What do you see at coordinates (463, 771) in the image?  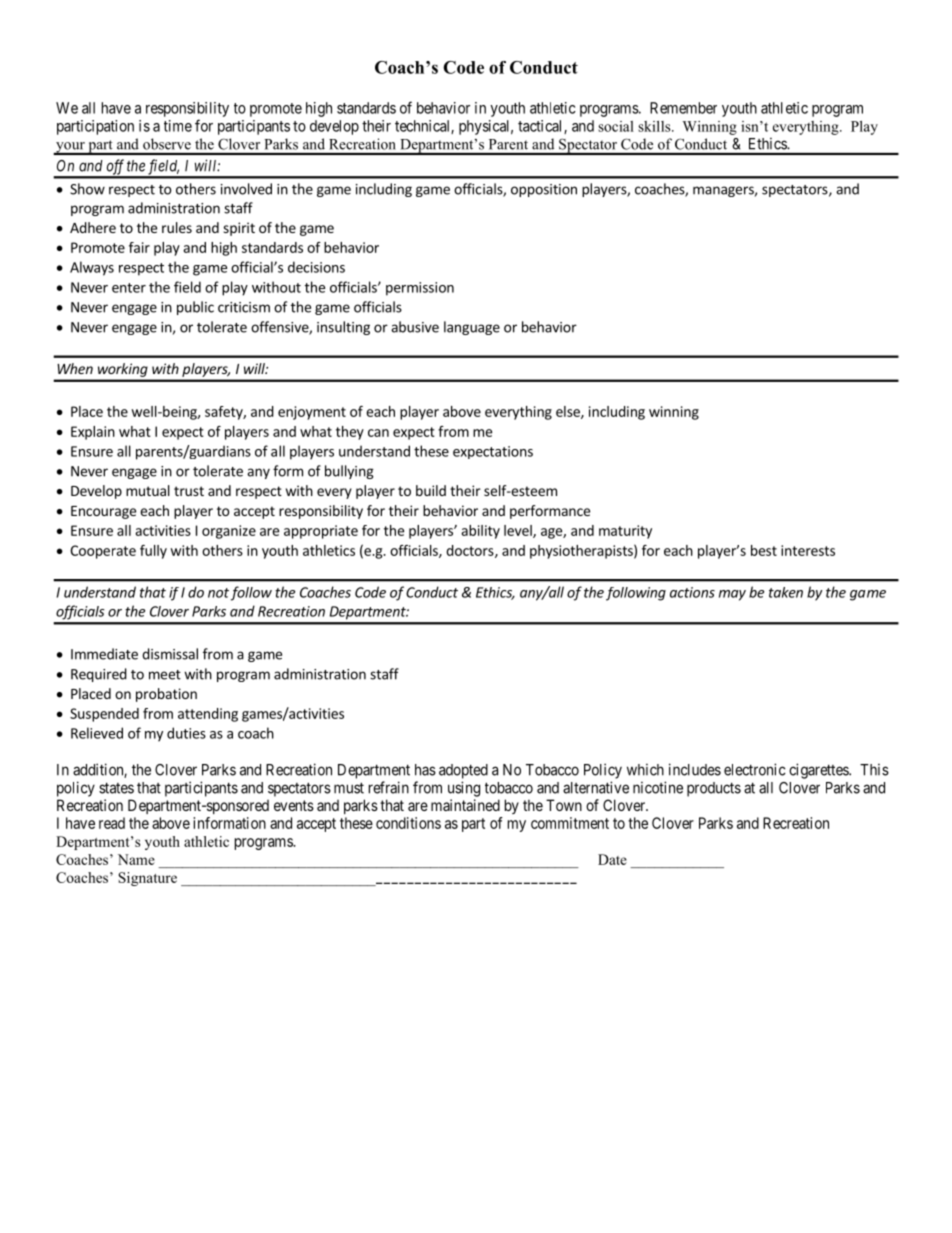 I see `adopted` at bounding box center [463, 771].
